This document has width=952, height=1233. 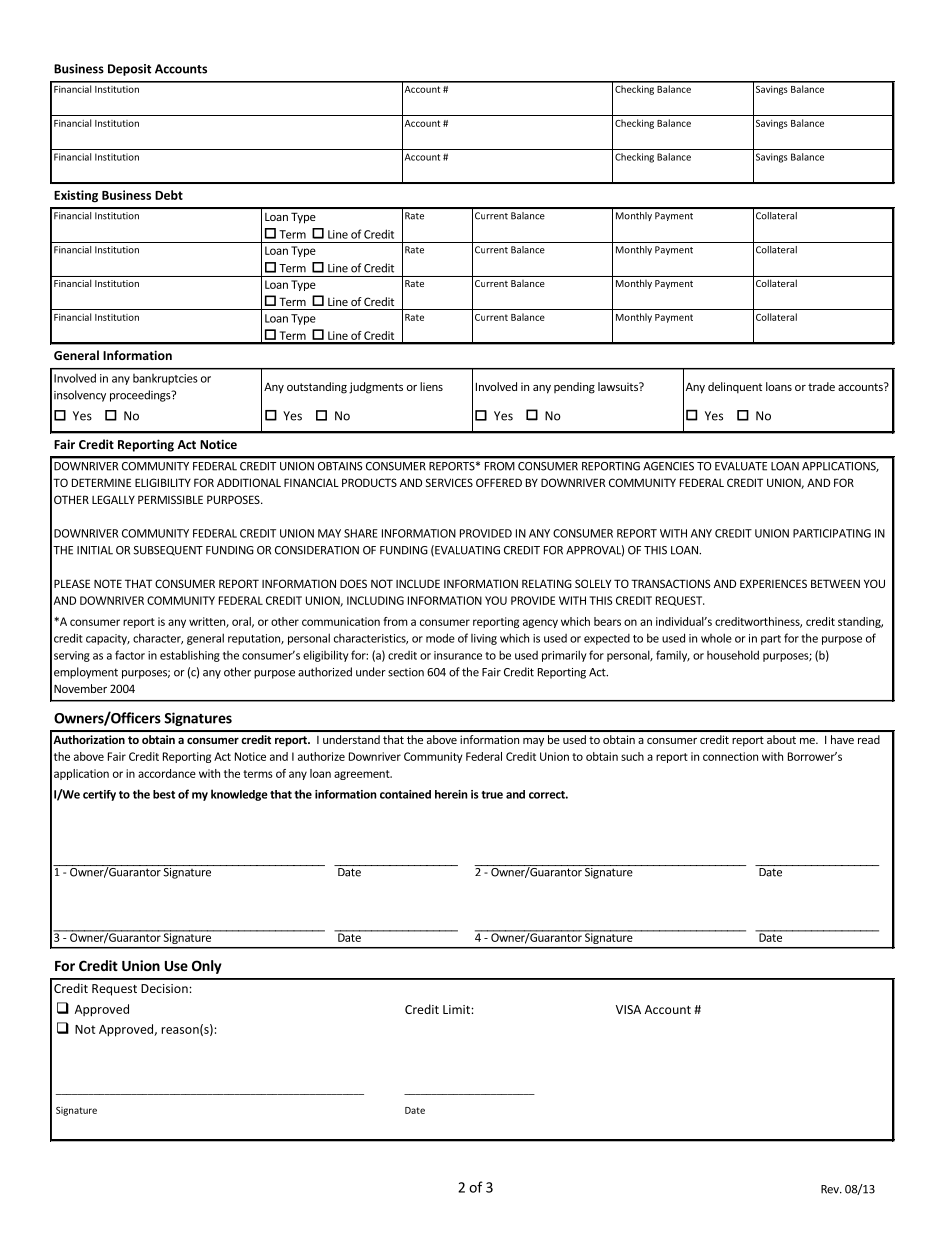 I want to click on liens, so click(x=431, y=386).
